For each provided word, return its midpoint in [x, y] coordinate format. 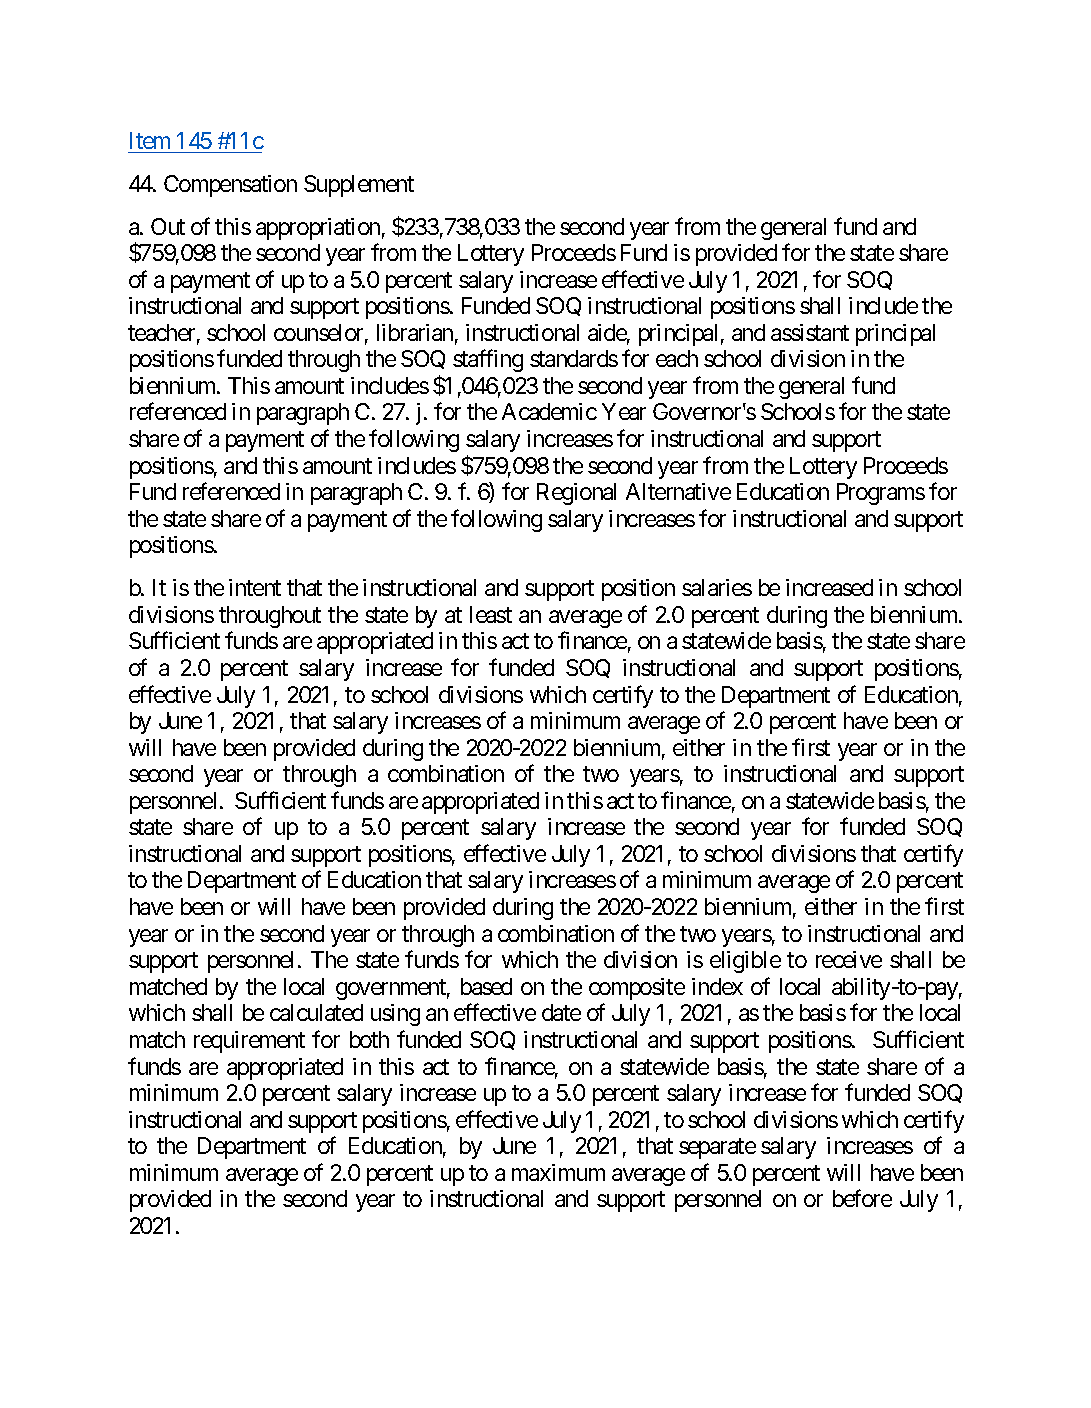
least [491, 614]
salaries [717, 587]
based [486, 986]
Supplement [359, 186]
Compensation [230, 186]
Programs [881, 494]
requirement [249, 1042]
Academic [549, 411]
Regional [576, 494]
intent [255, 587]
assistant [810, 332]
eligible [745, 962]
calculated [316, 1012]
